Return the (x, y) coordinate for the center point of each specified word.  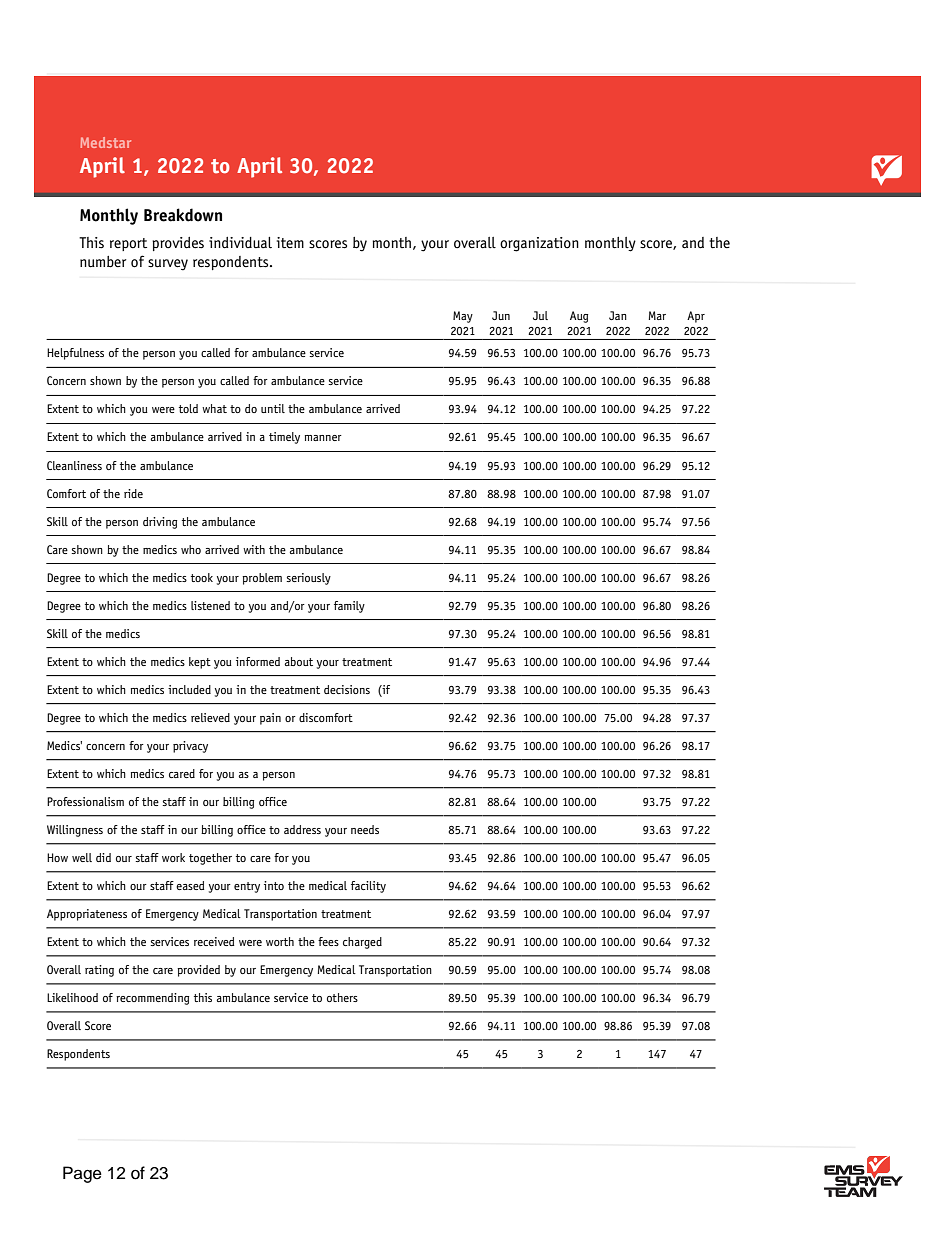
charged (362, 943)
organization (539, 244)
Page (82, 1174)
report (128, 244)
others (342, 997)
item (290, 242)
